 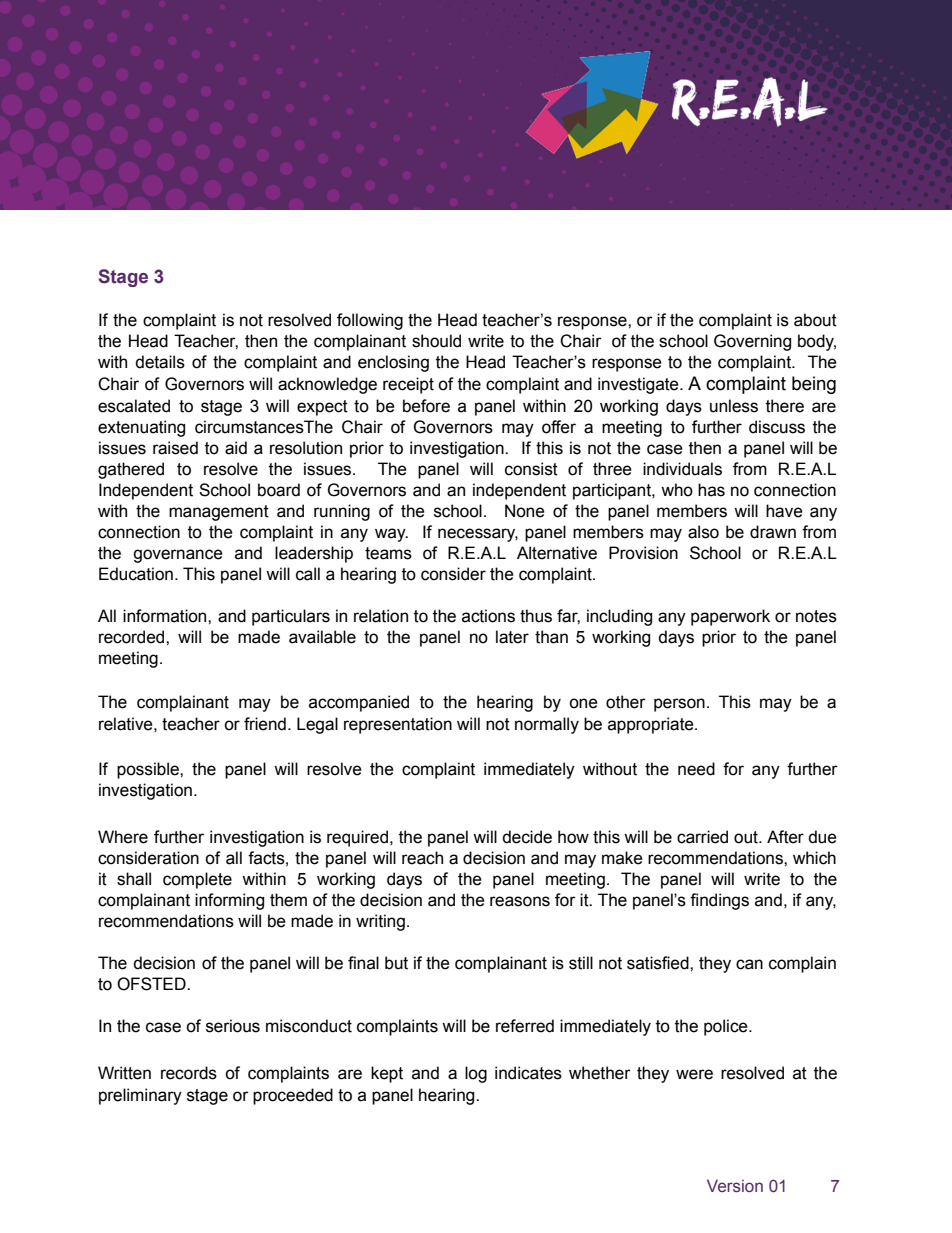 I want to click on should, so click(x=436, y=341).
